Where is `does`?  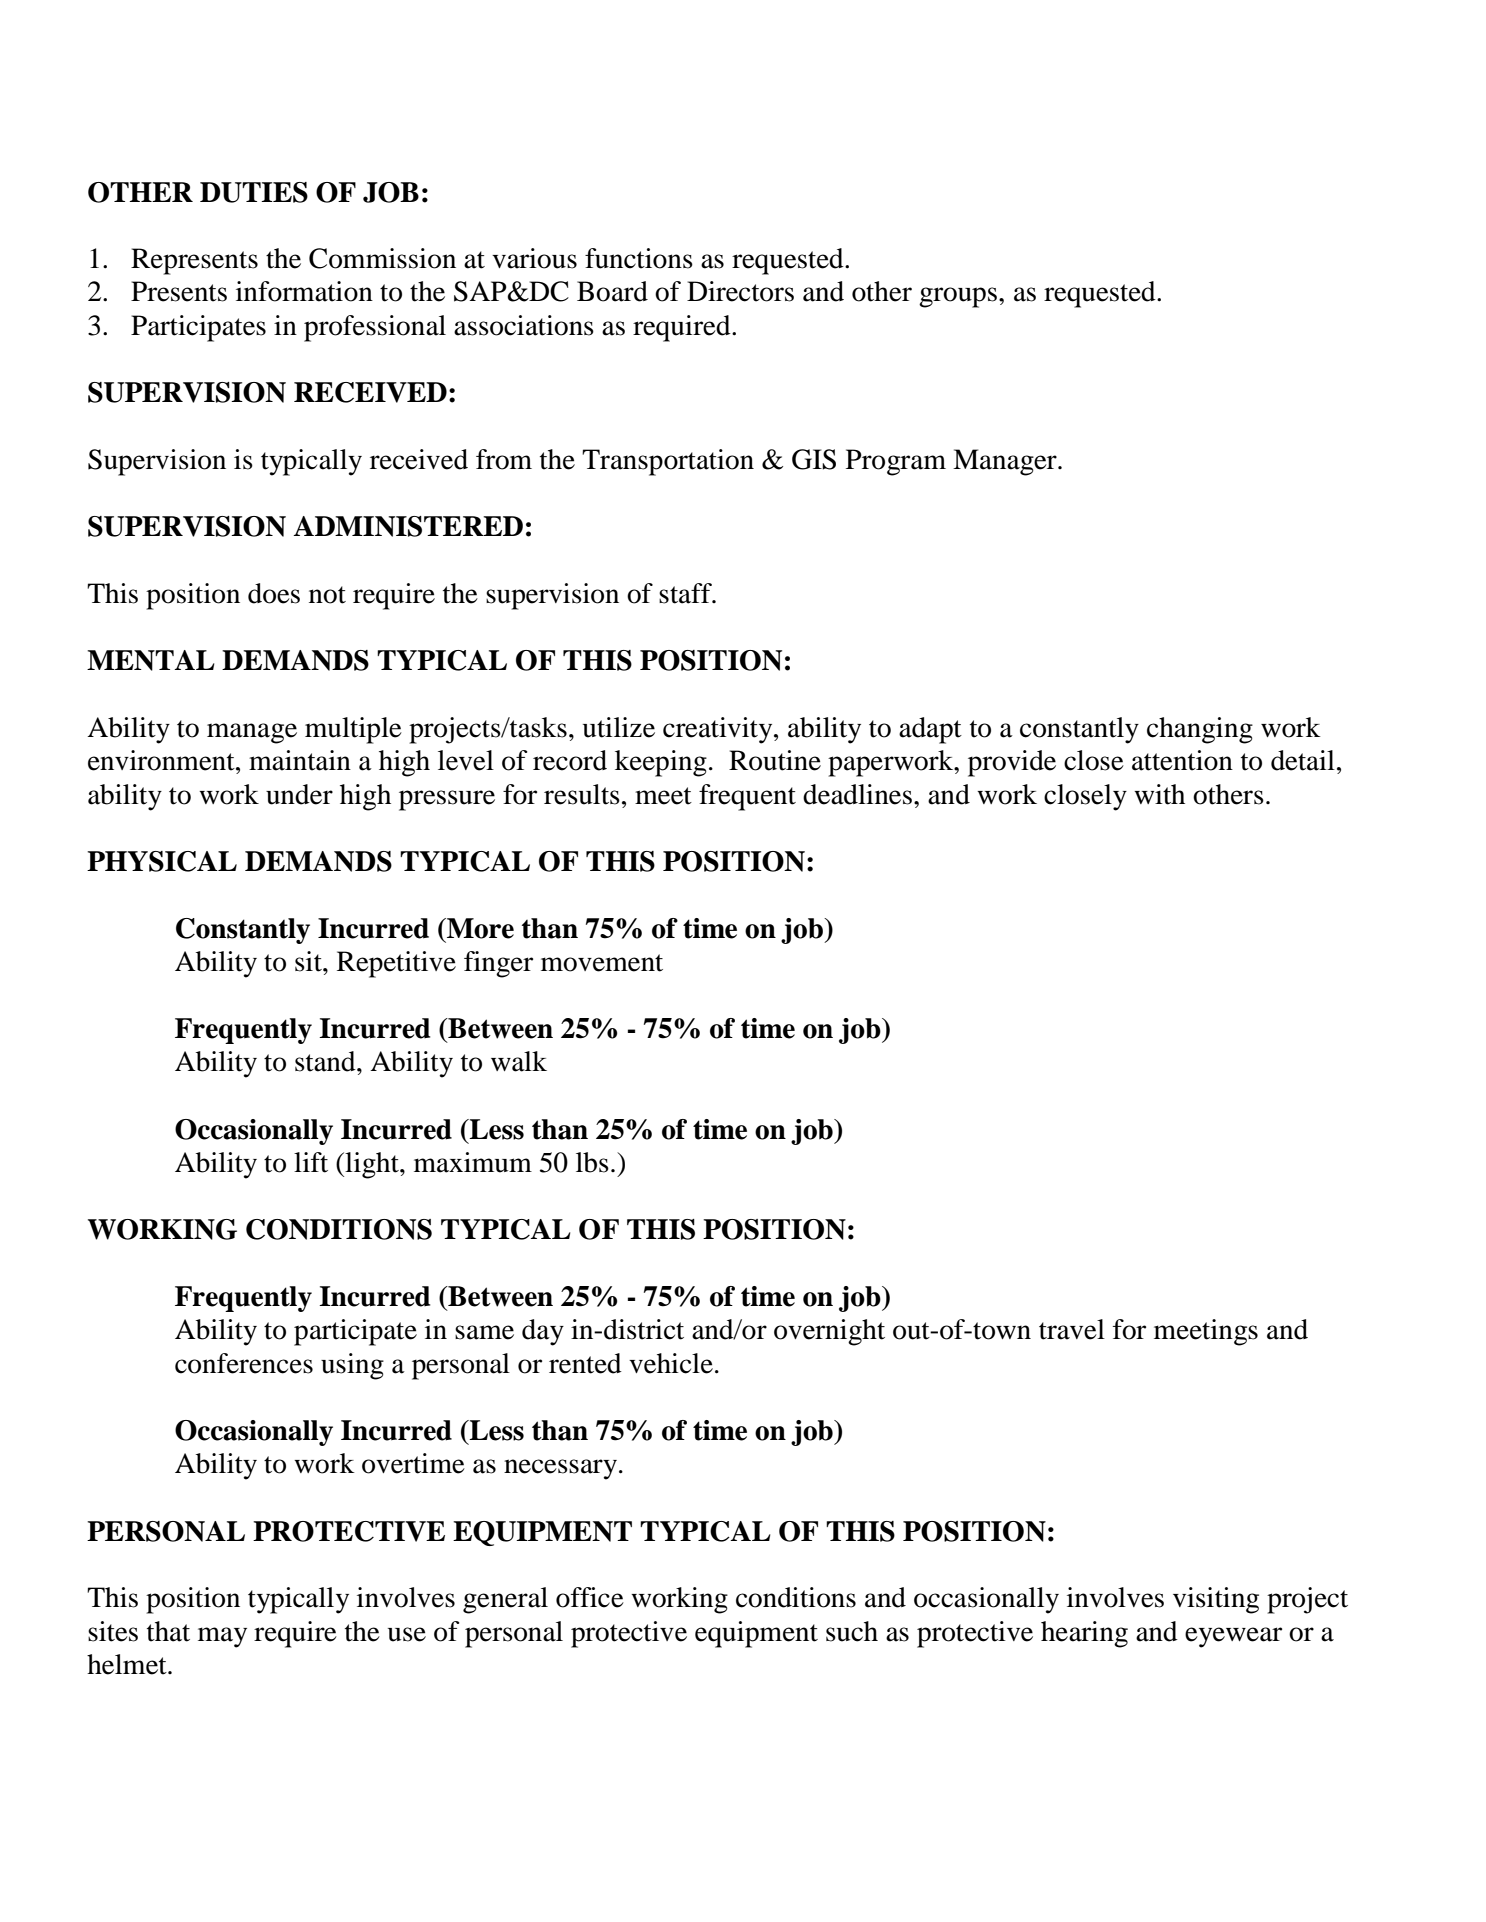 does is located at coordinates (274, 593).
